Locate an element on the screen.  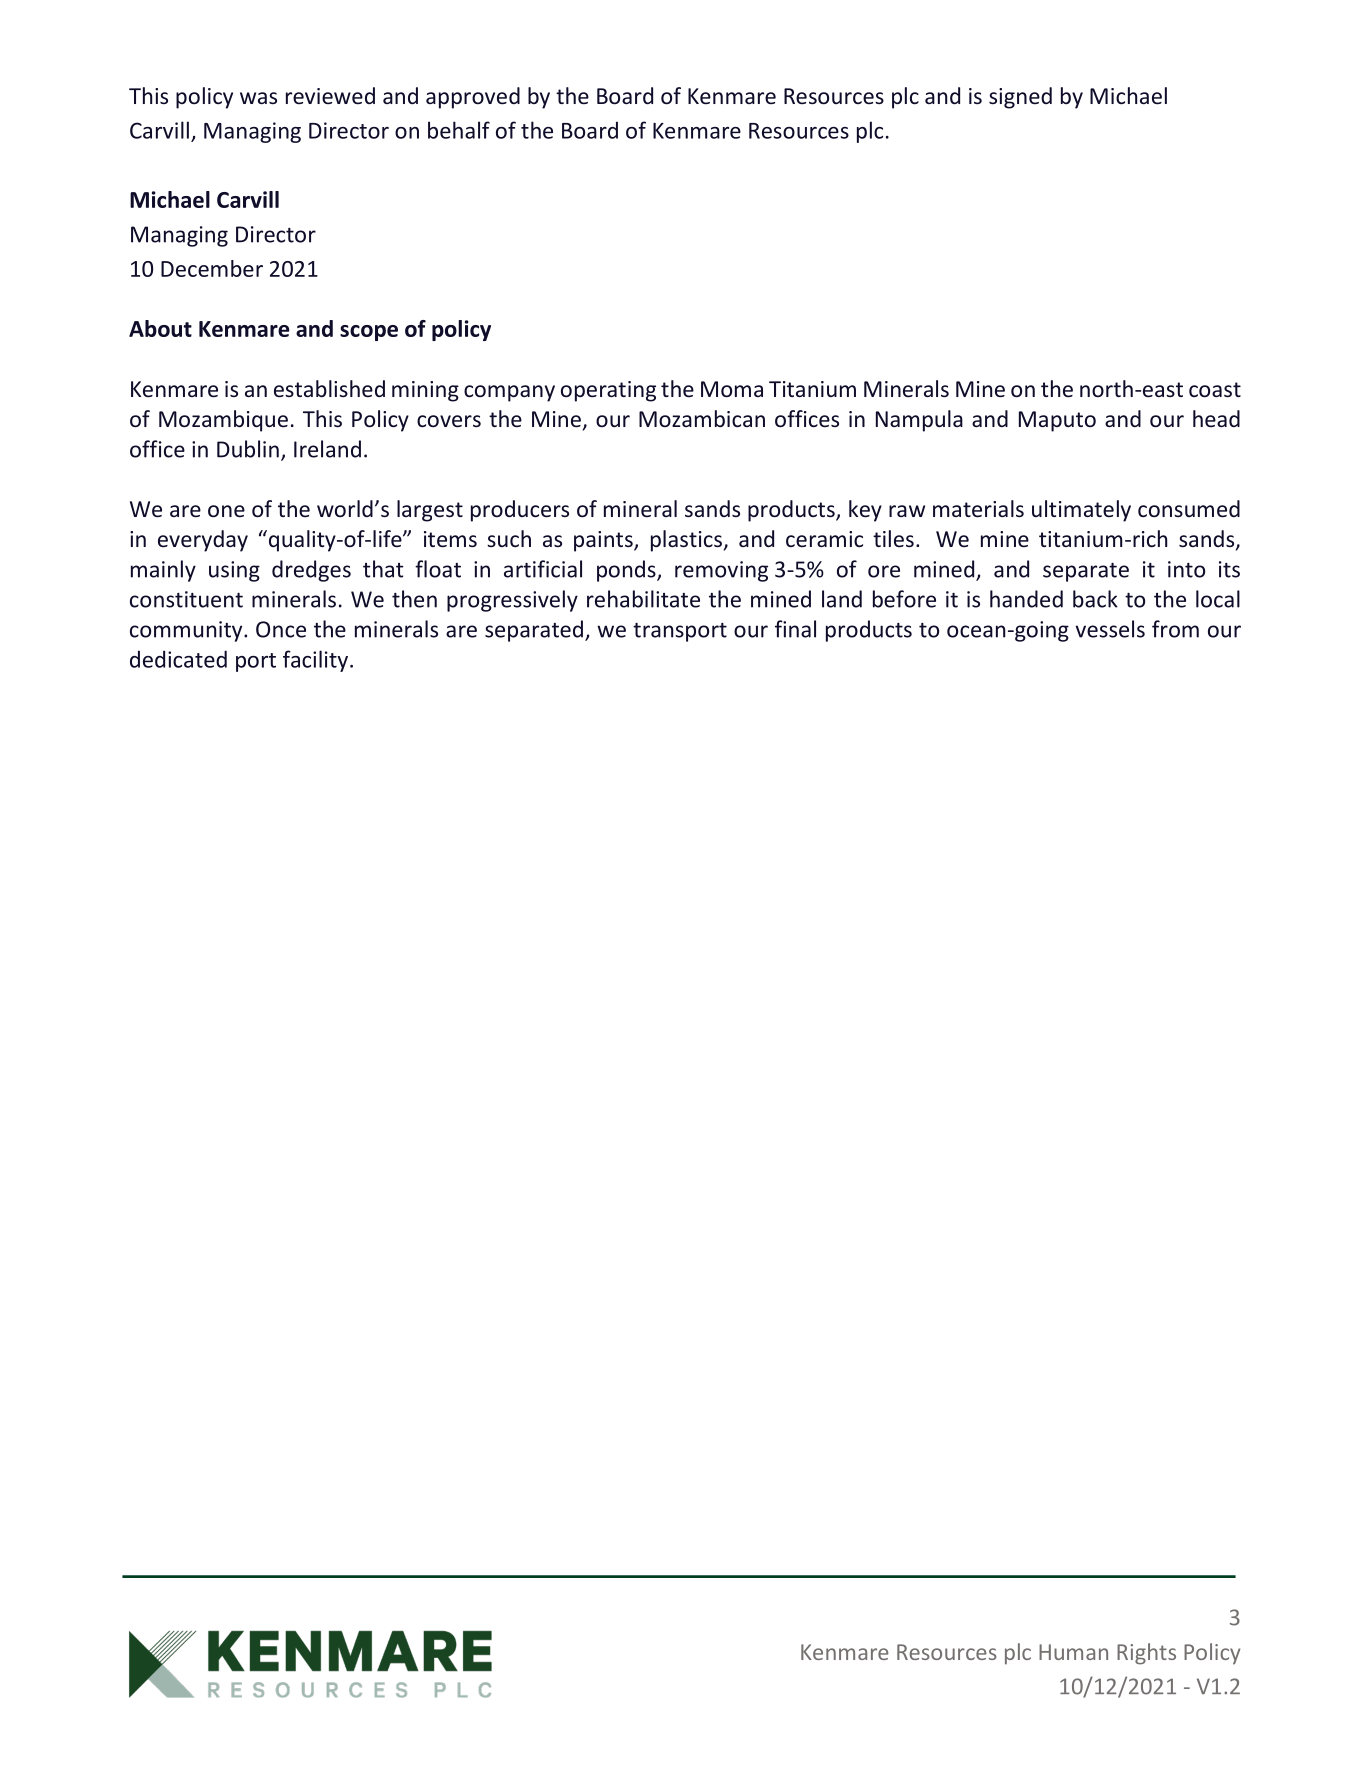
Rights is located at coordinates (1146, 1654).
